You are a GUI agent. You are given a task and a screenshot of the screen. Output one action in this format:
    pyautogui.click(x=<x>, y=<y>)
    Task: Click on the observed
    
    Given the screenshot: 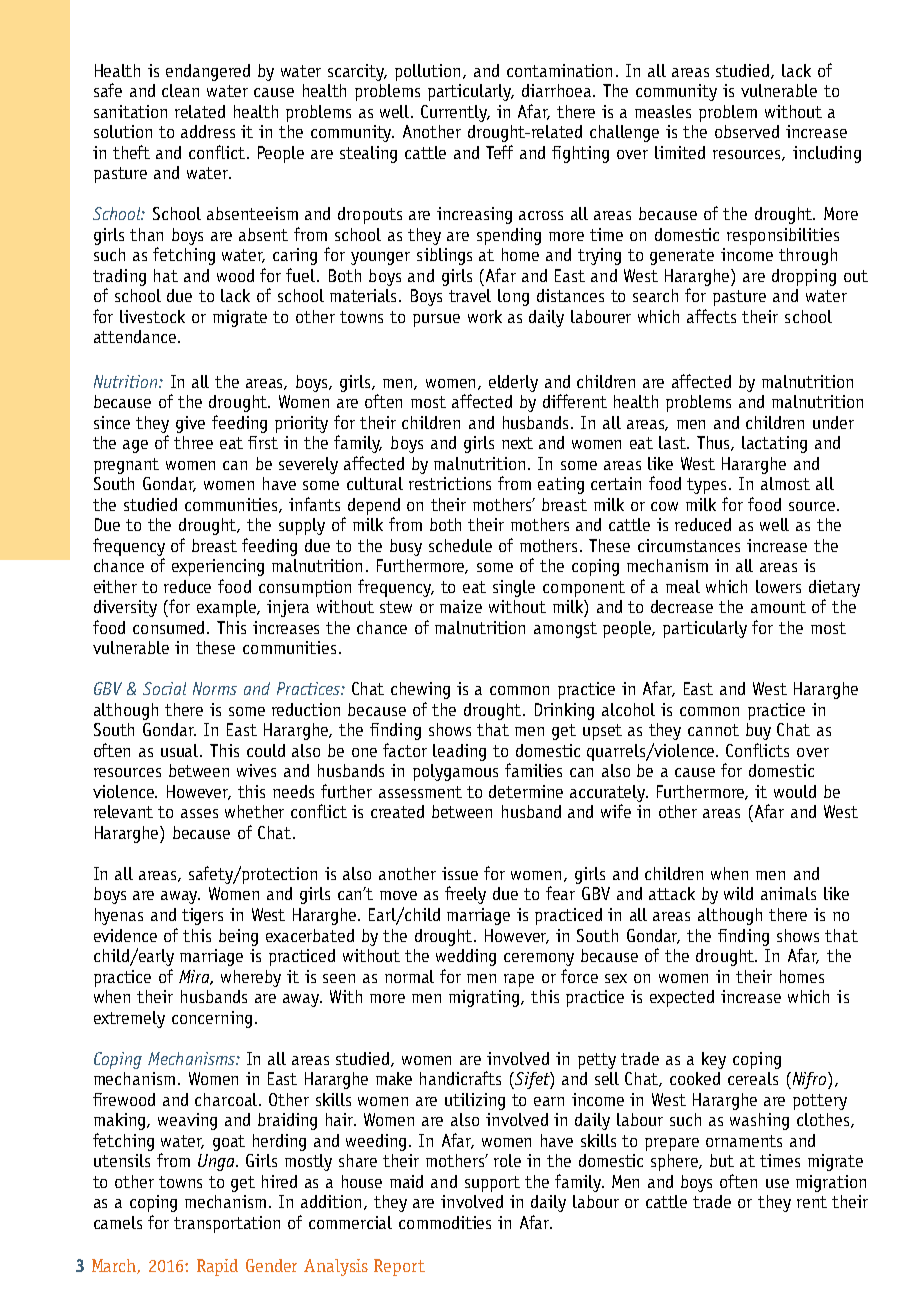 What is the action you would take?
    pyautogui.click(x=747, y=131)
